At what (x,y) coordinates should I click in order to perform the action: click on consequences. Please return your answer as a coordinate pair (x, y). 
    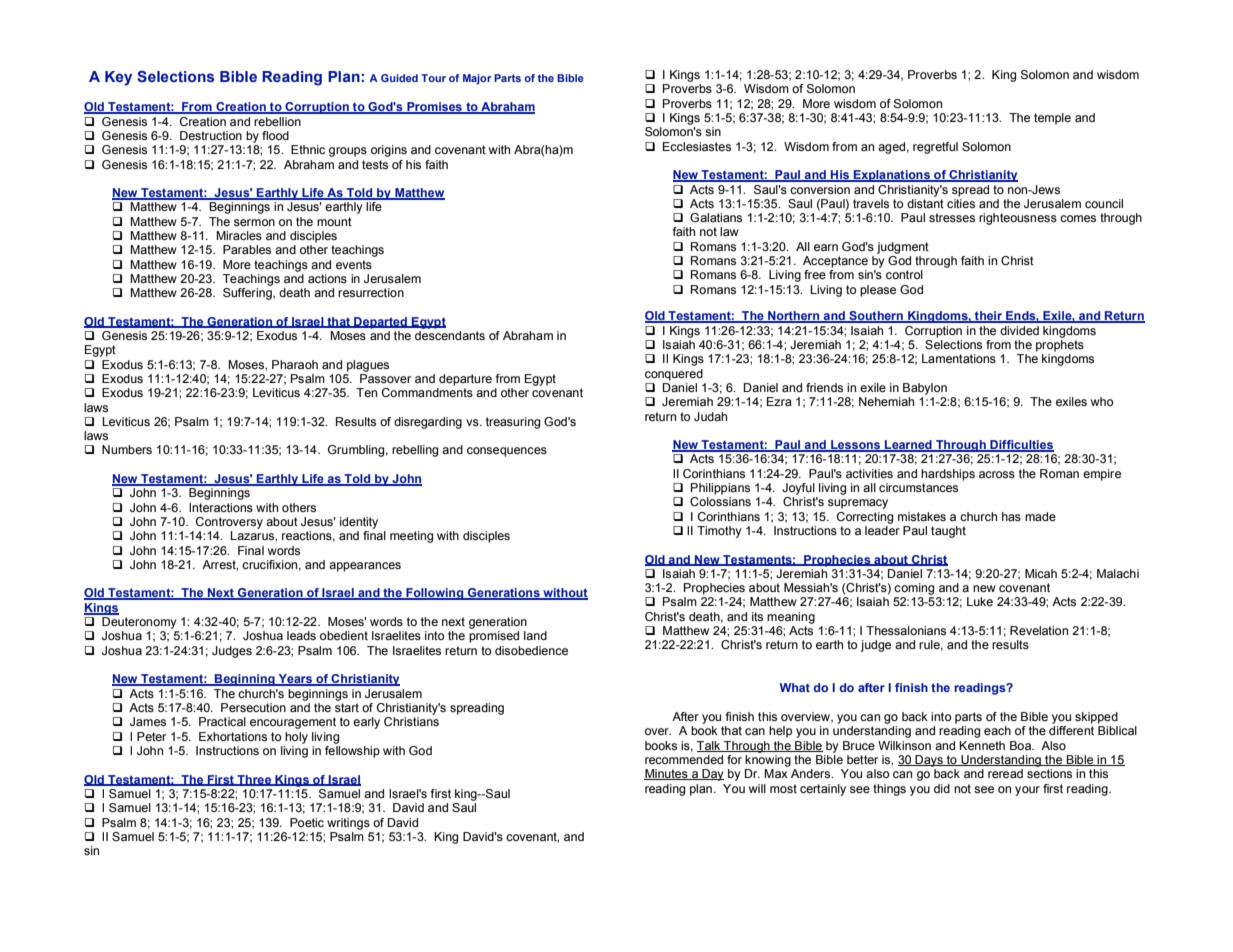
    Looking at the image, I should click on (507, 452).
